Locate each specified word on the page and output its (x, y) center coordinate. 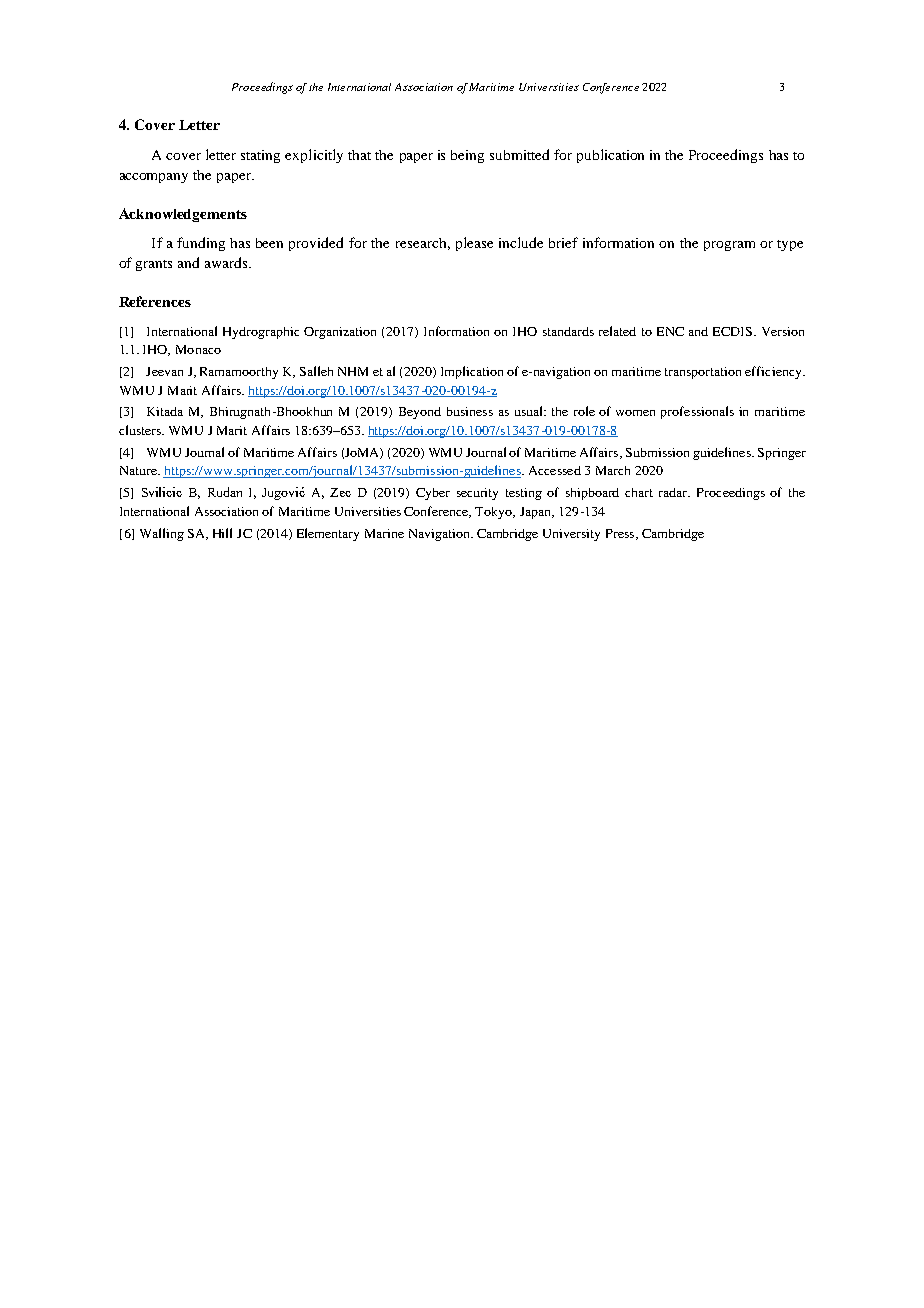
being (467, 156)
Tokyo (494, 513)
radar (674, 492)
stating (260, 156)
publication (610, 156)
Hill (222, 533)
